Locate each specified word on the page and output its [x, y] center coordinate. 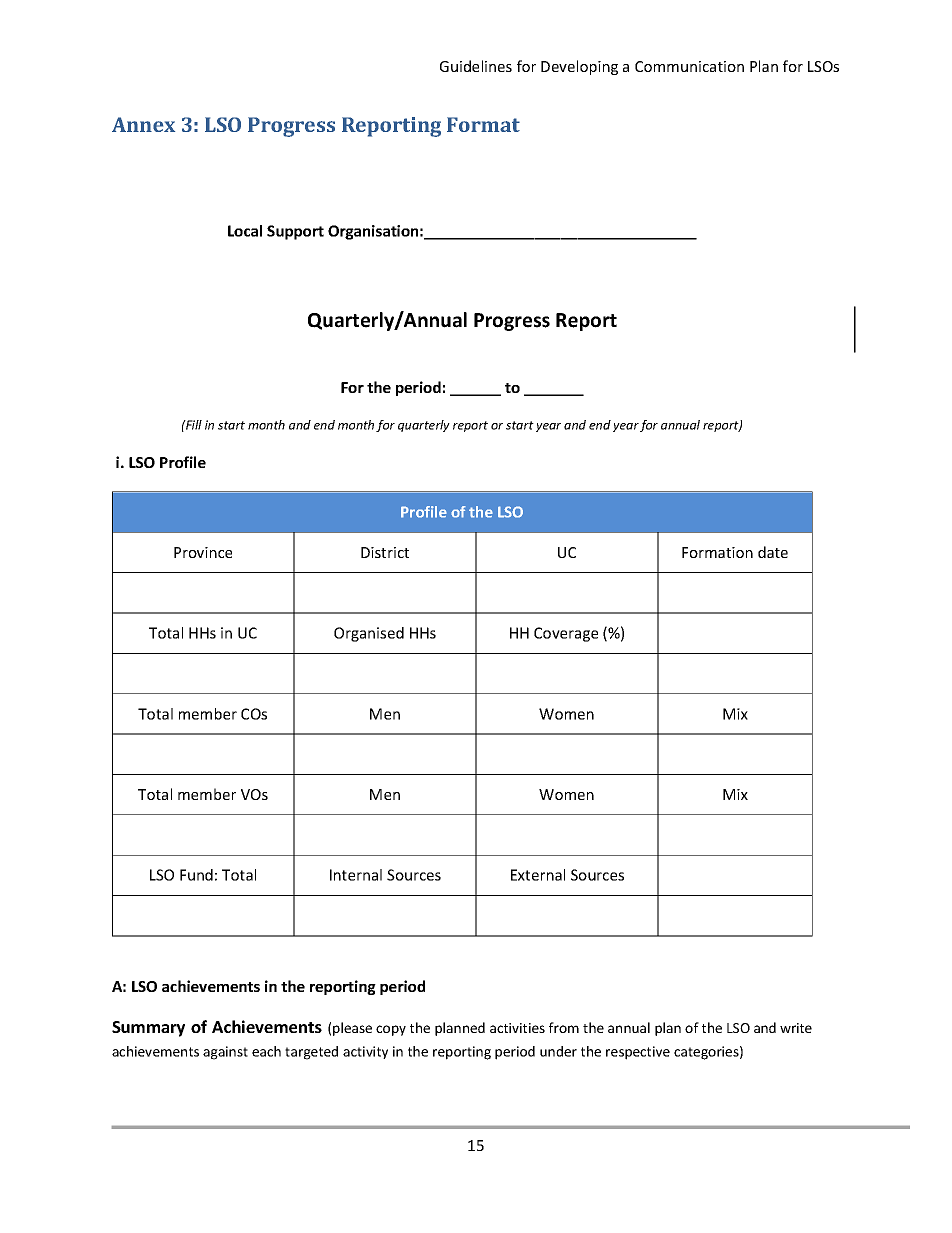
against [225, 1053]
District [385, 552]
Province [203, 552]
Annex [143, 124]
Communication [689, 66]
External [538, 875]
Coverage [566, 634]
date [773, 552]
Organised [369, 634]
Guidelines [476, 66]
